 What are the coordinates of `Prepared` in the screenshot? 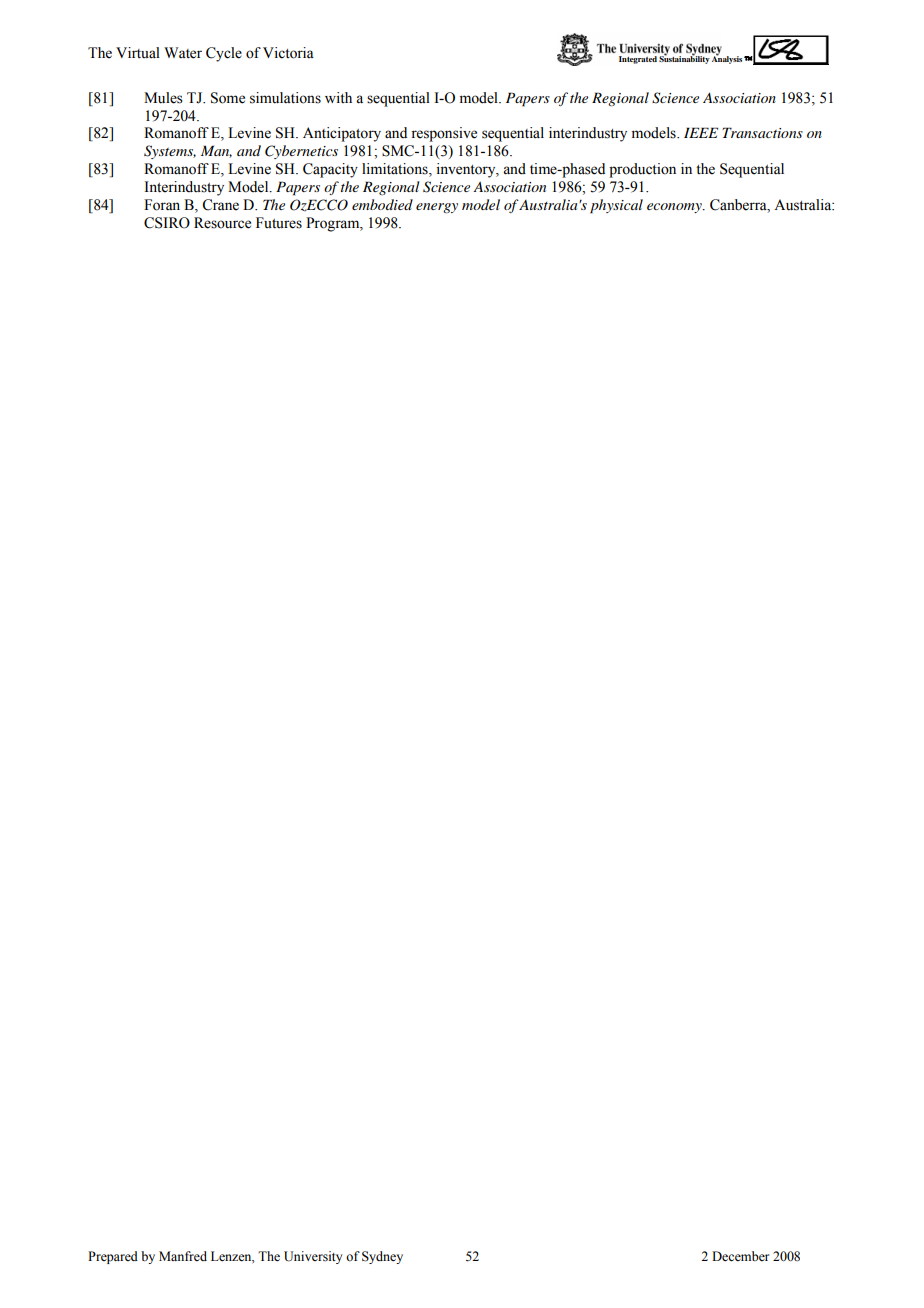 It's located at (113, 1257).
